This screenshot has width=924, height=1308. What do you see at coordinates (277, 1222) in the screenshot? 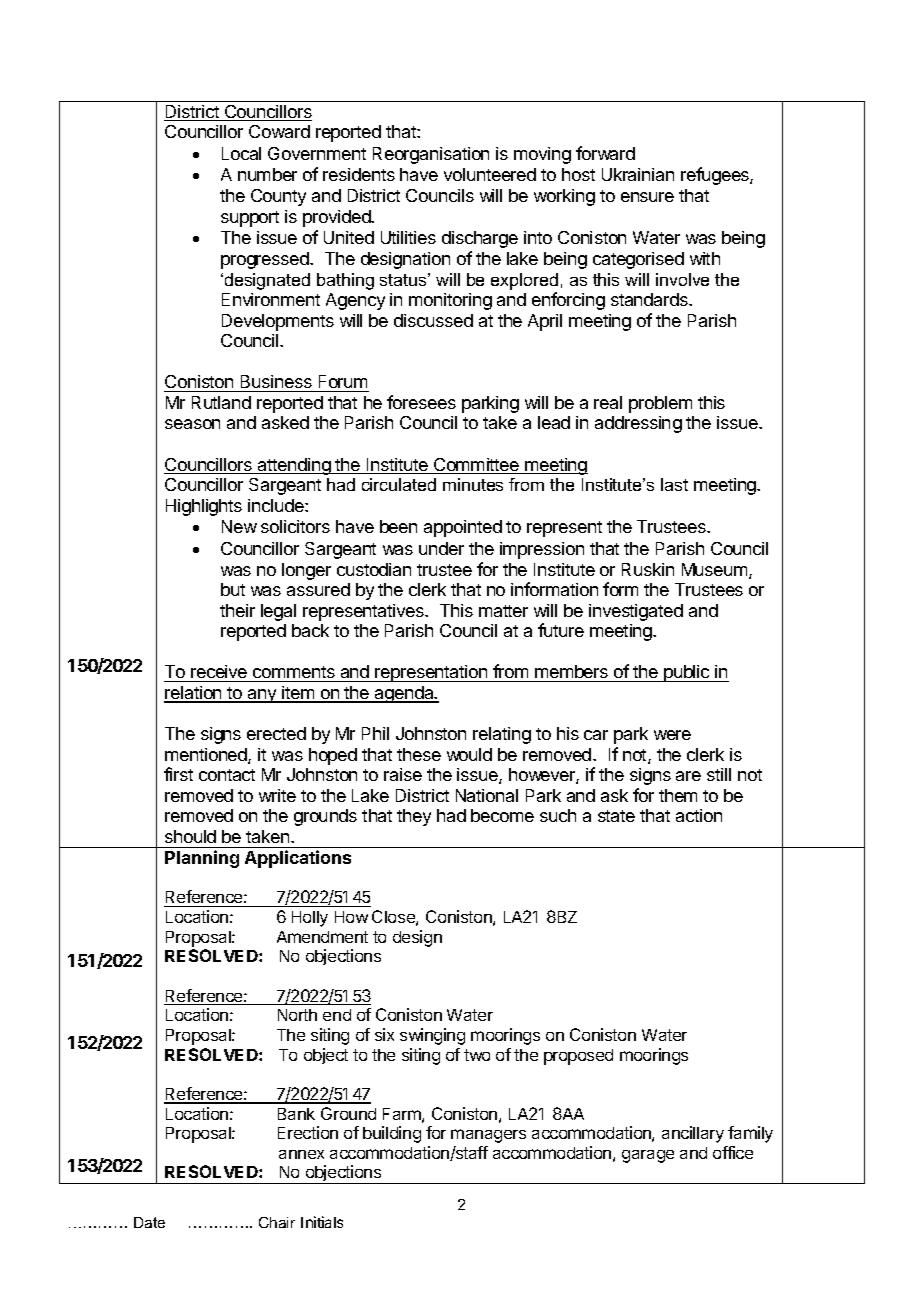
I see `Chair` at bounding box center [277, 1222].
